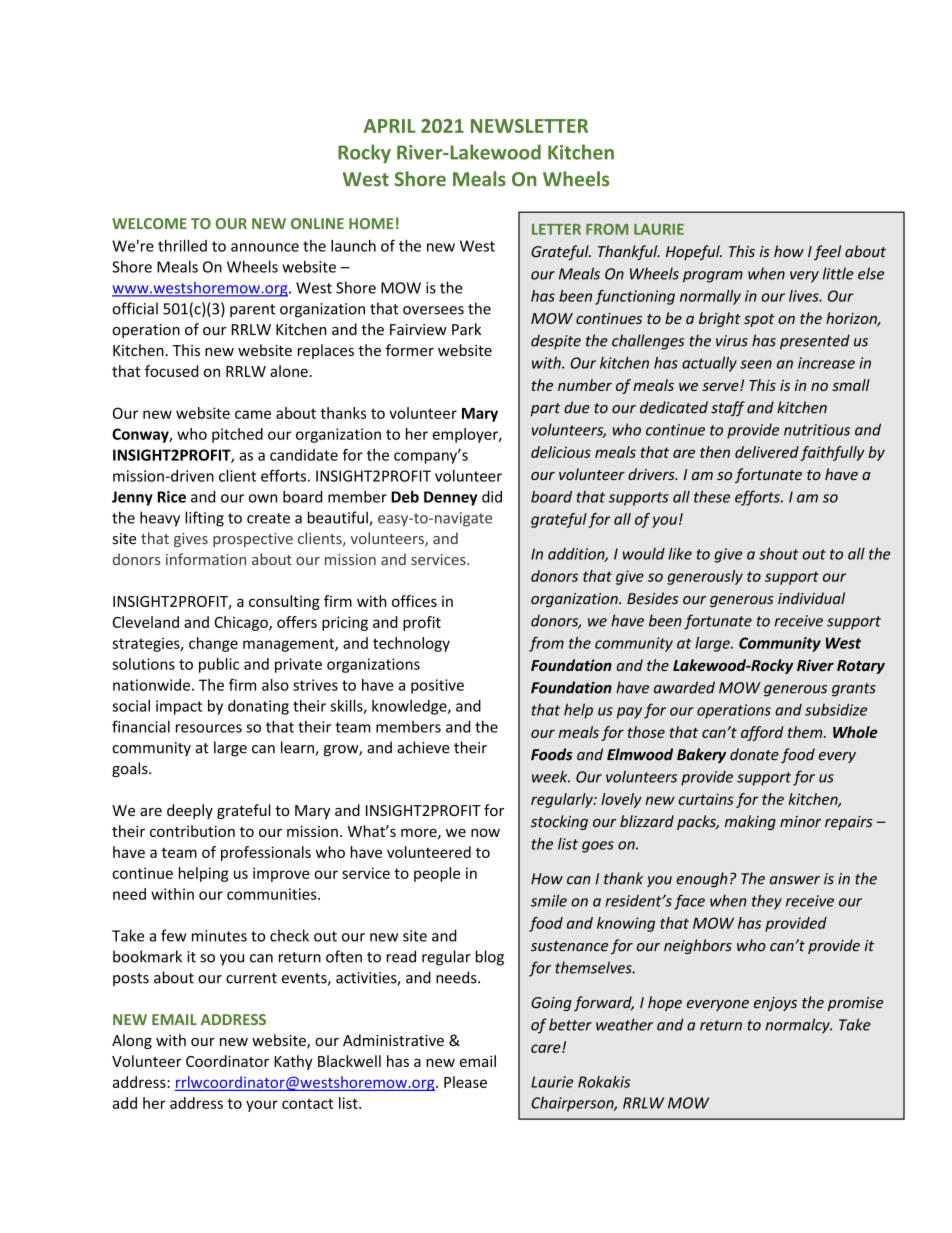 Image resolution: width=952 pixels, height=1233 pixels. Describe the element at coordinates (551, 776) in the screenshot. I see `week` at that location.
